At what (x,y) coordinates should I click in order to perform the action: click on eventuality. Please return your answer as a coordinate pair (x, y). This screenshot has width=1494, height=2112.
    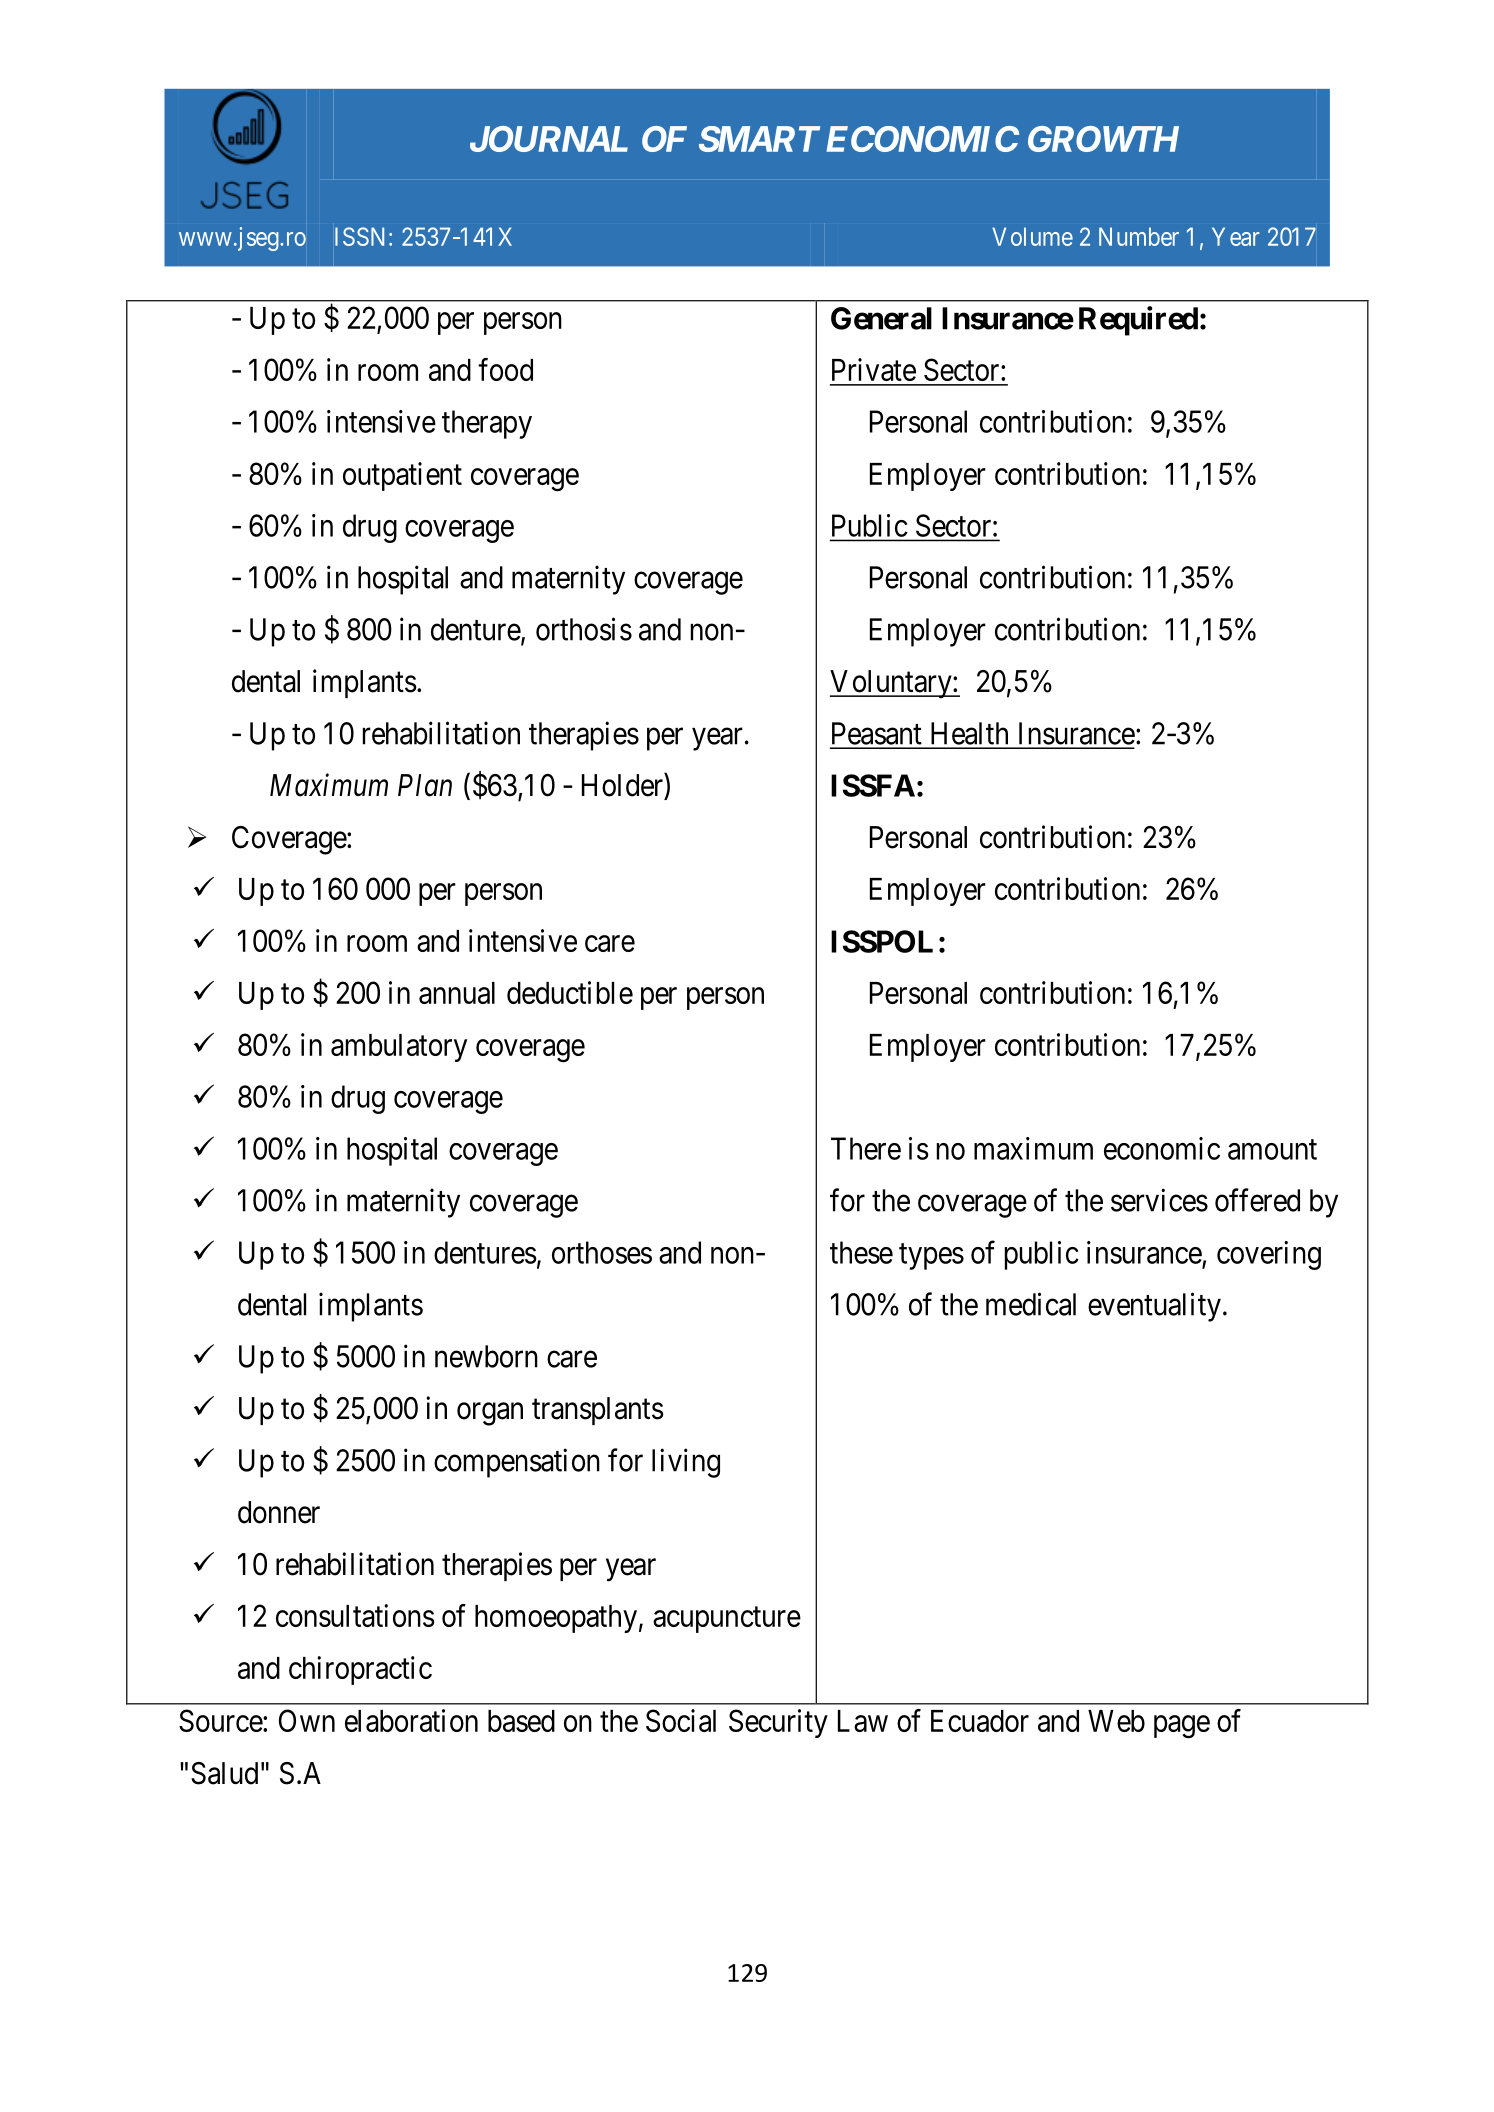
    Looking at the image, I should click on (1154, 1307).
